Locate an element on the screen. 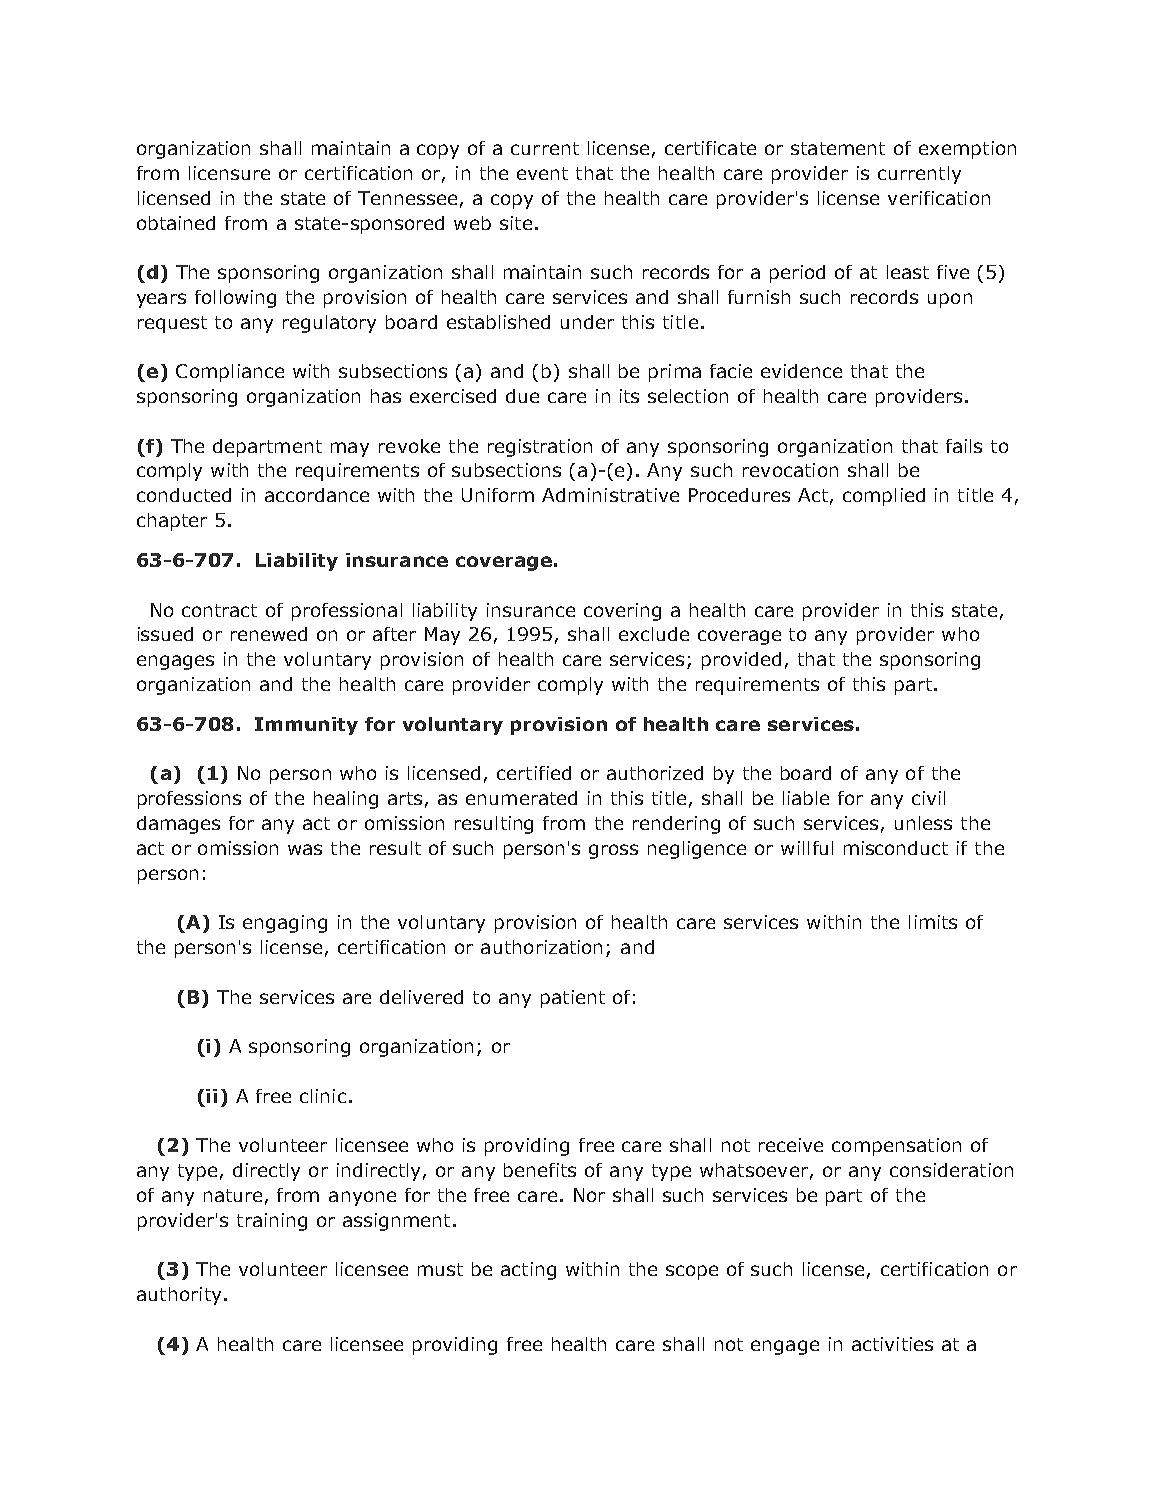 The width and height of the screenshot is (1156, 1497). complied is located at coordinates (884, 497).
